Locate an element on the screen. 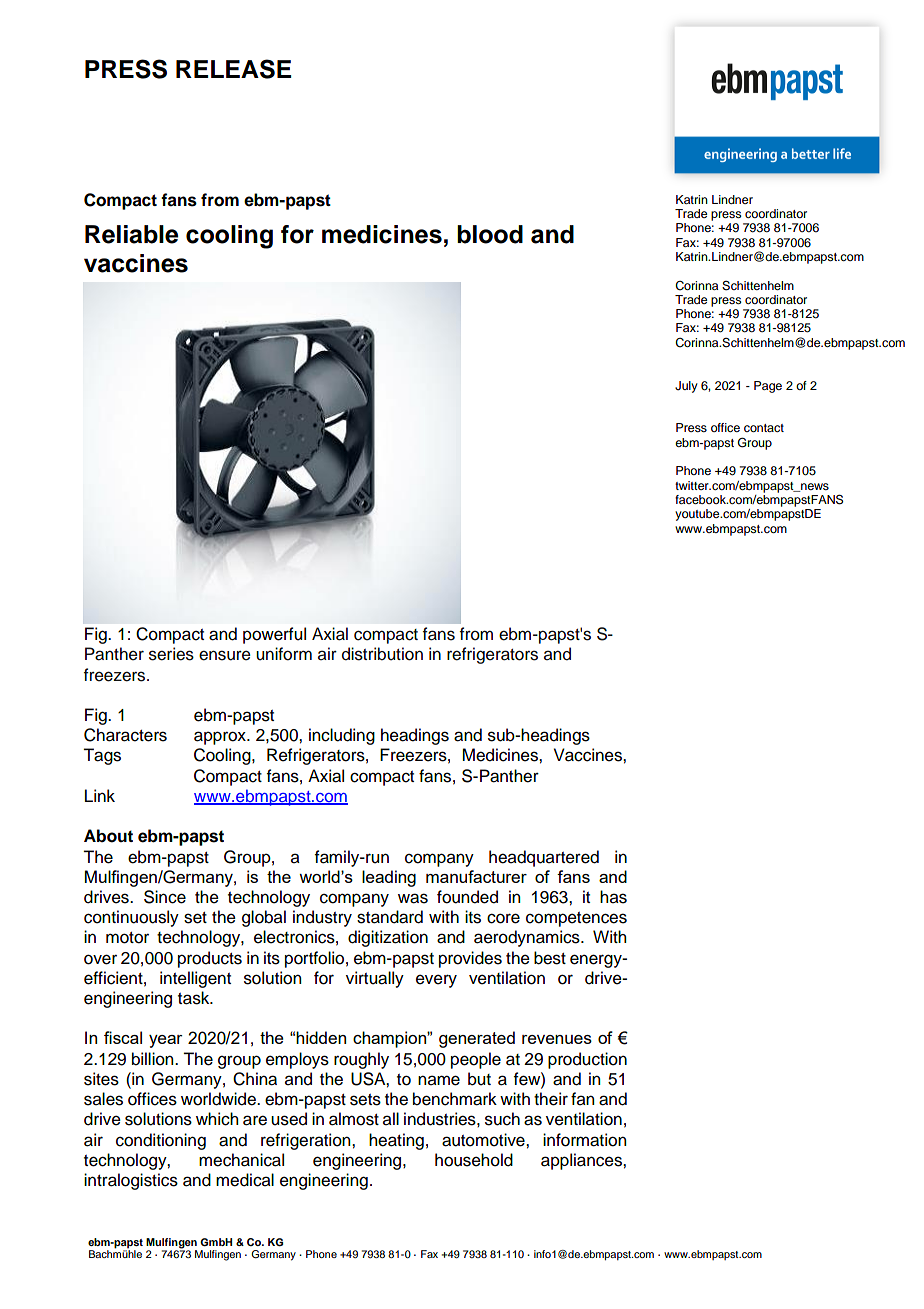 The height and width of the screenshot is (1309, 924). blood is located at coordinates (490, 234).
